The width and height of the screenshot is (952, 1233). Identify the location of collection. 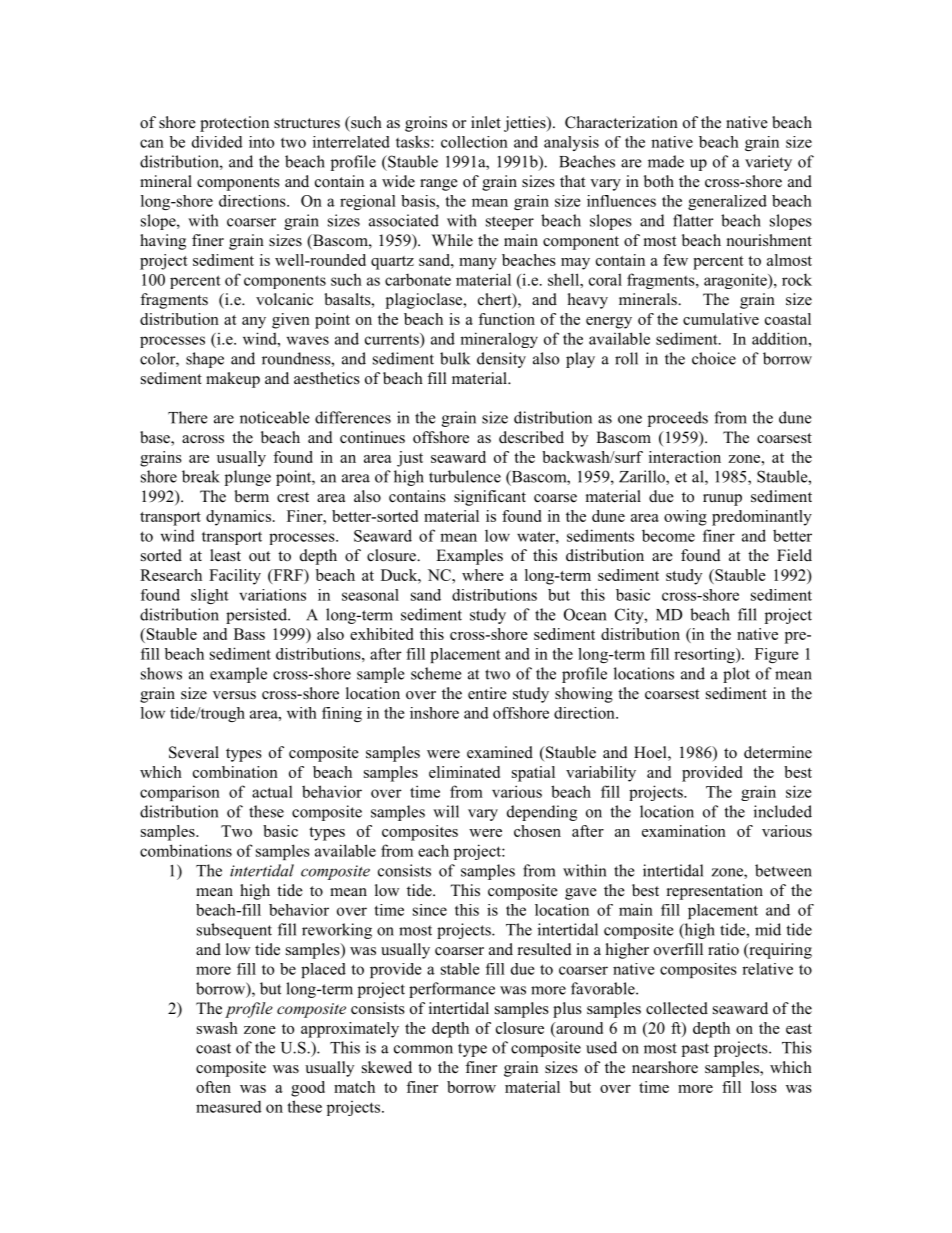
(474, 142).
